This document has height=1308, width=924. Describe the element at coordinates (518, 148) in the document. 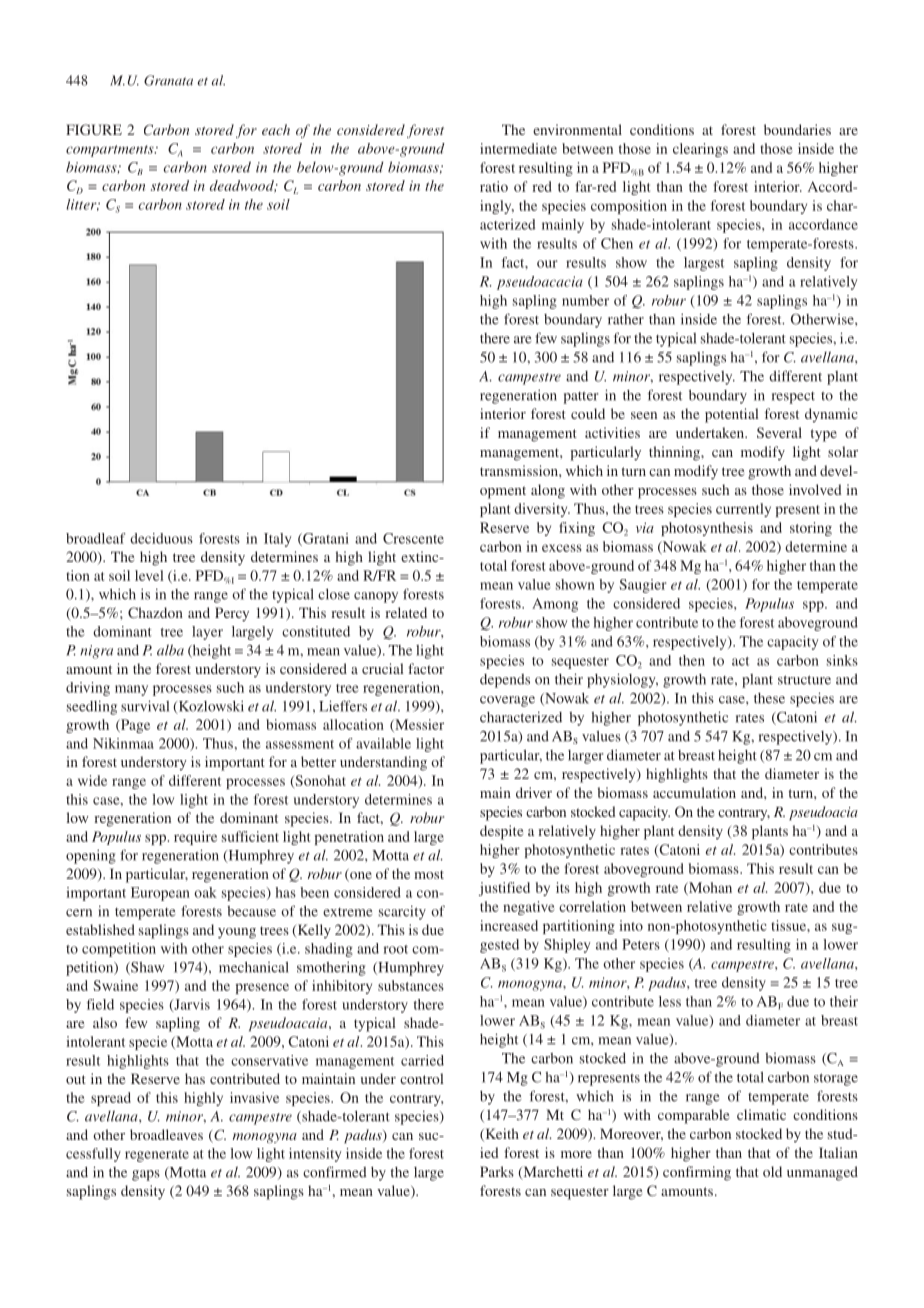

I see `intermediate` at that location.
